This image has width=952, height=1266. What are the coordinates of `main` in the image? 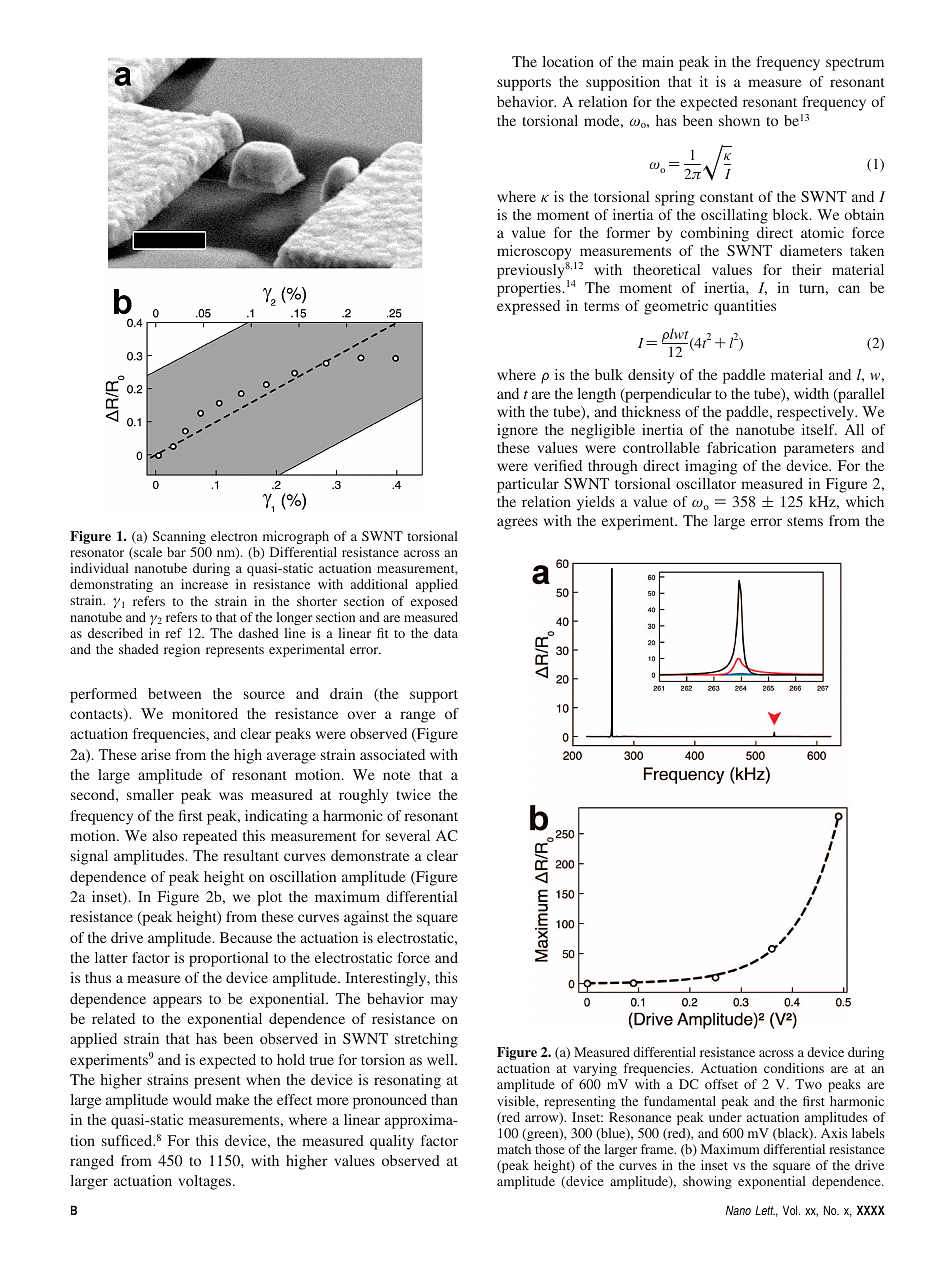 It's located at (658, 61).
